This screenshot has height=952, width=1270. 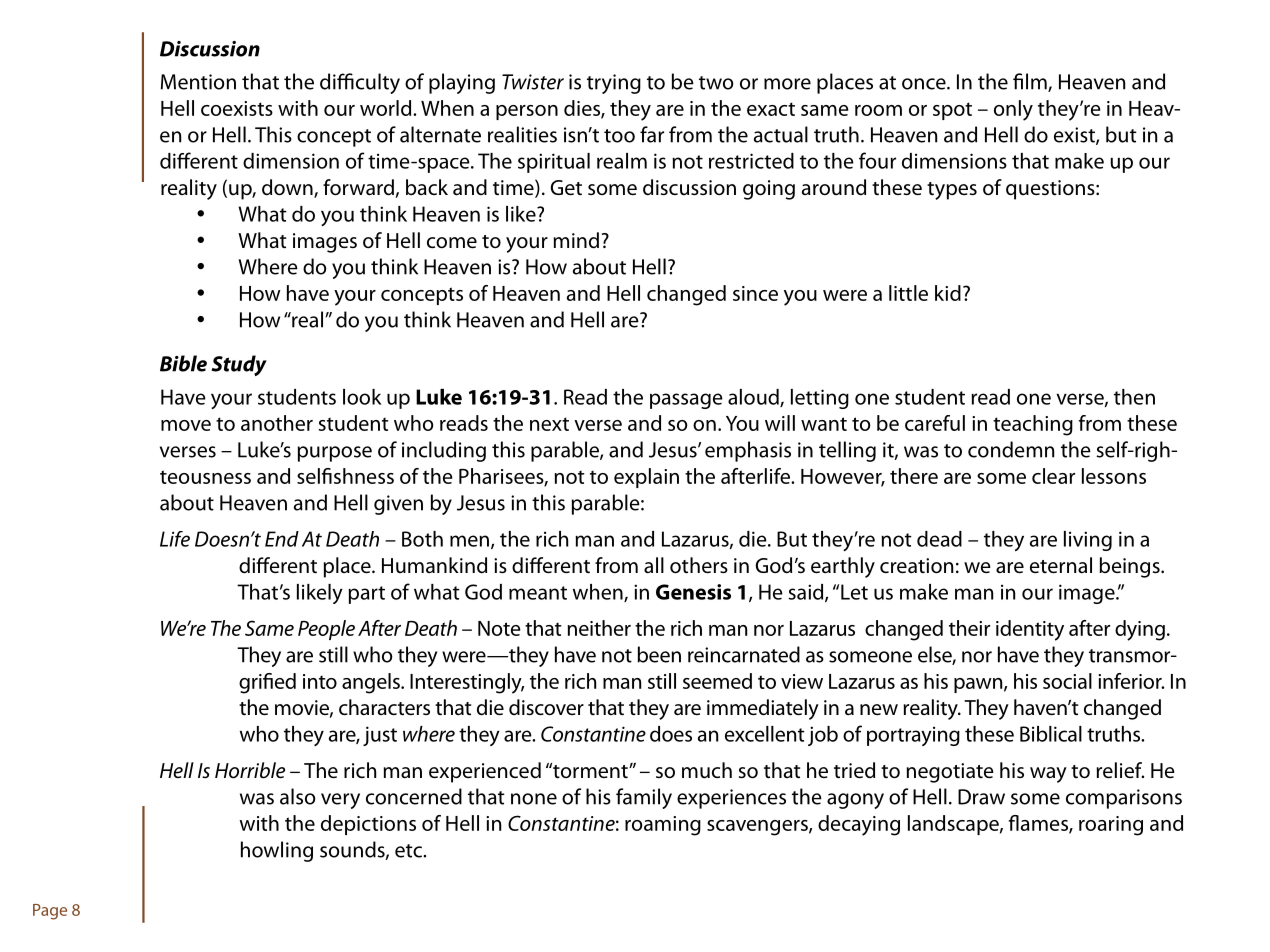 I want to click on then, so click(x=1134, y=397).
